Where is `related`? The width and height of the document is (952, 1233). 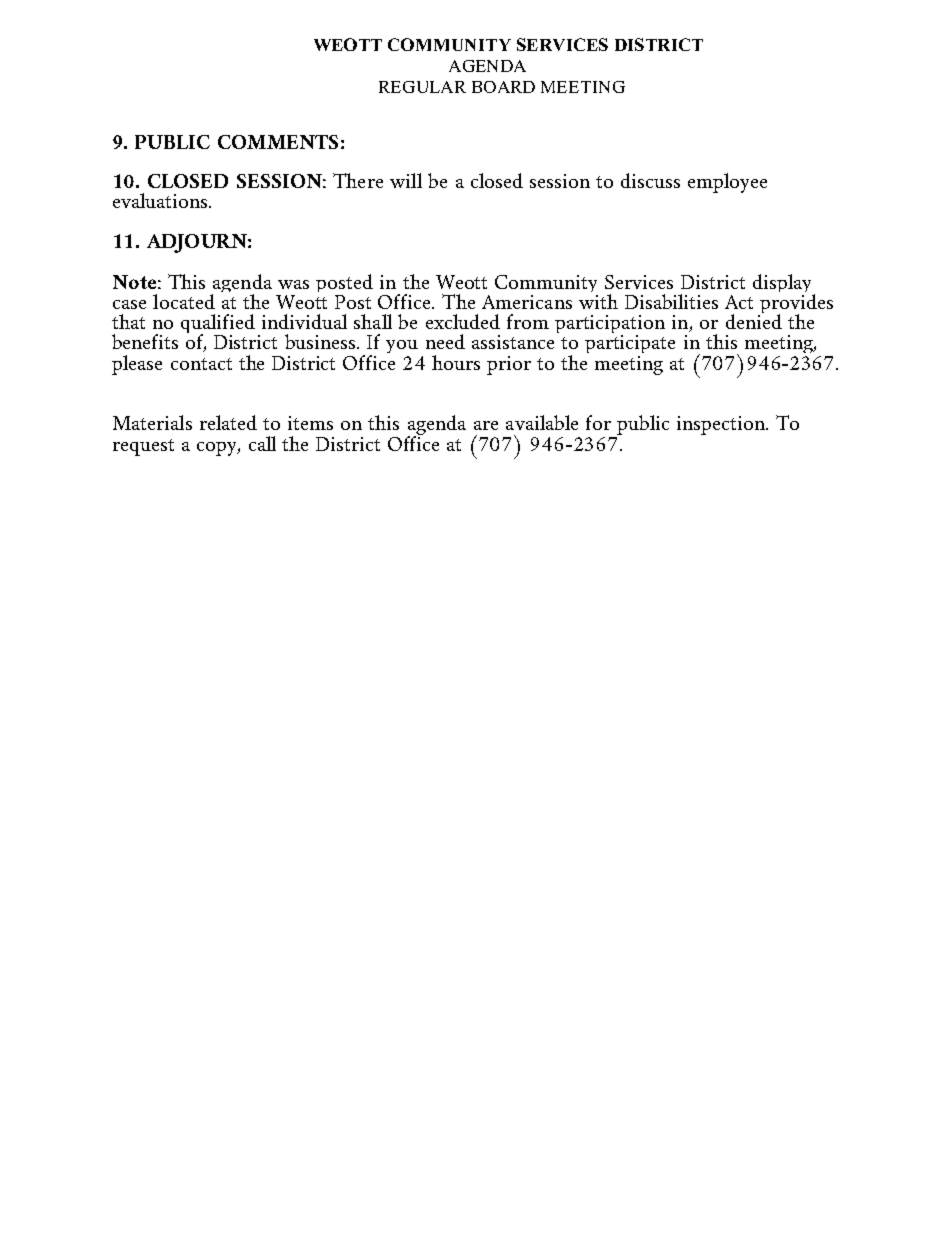
related is located at coordinates (228, 422).
